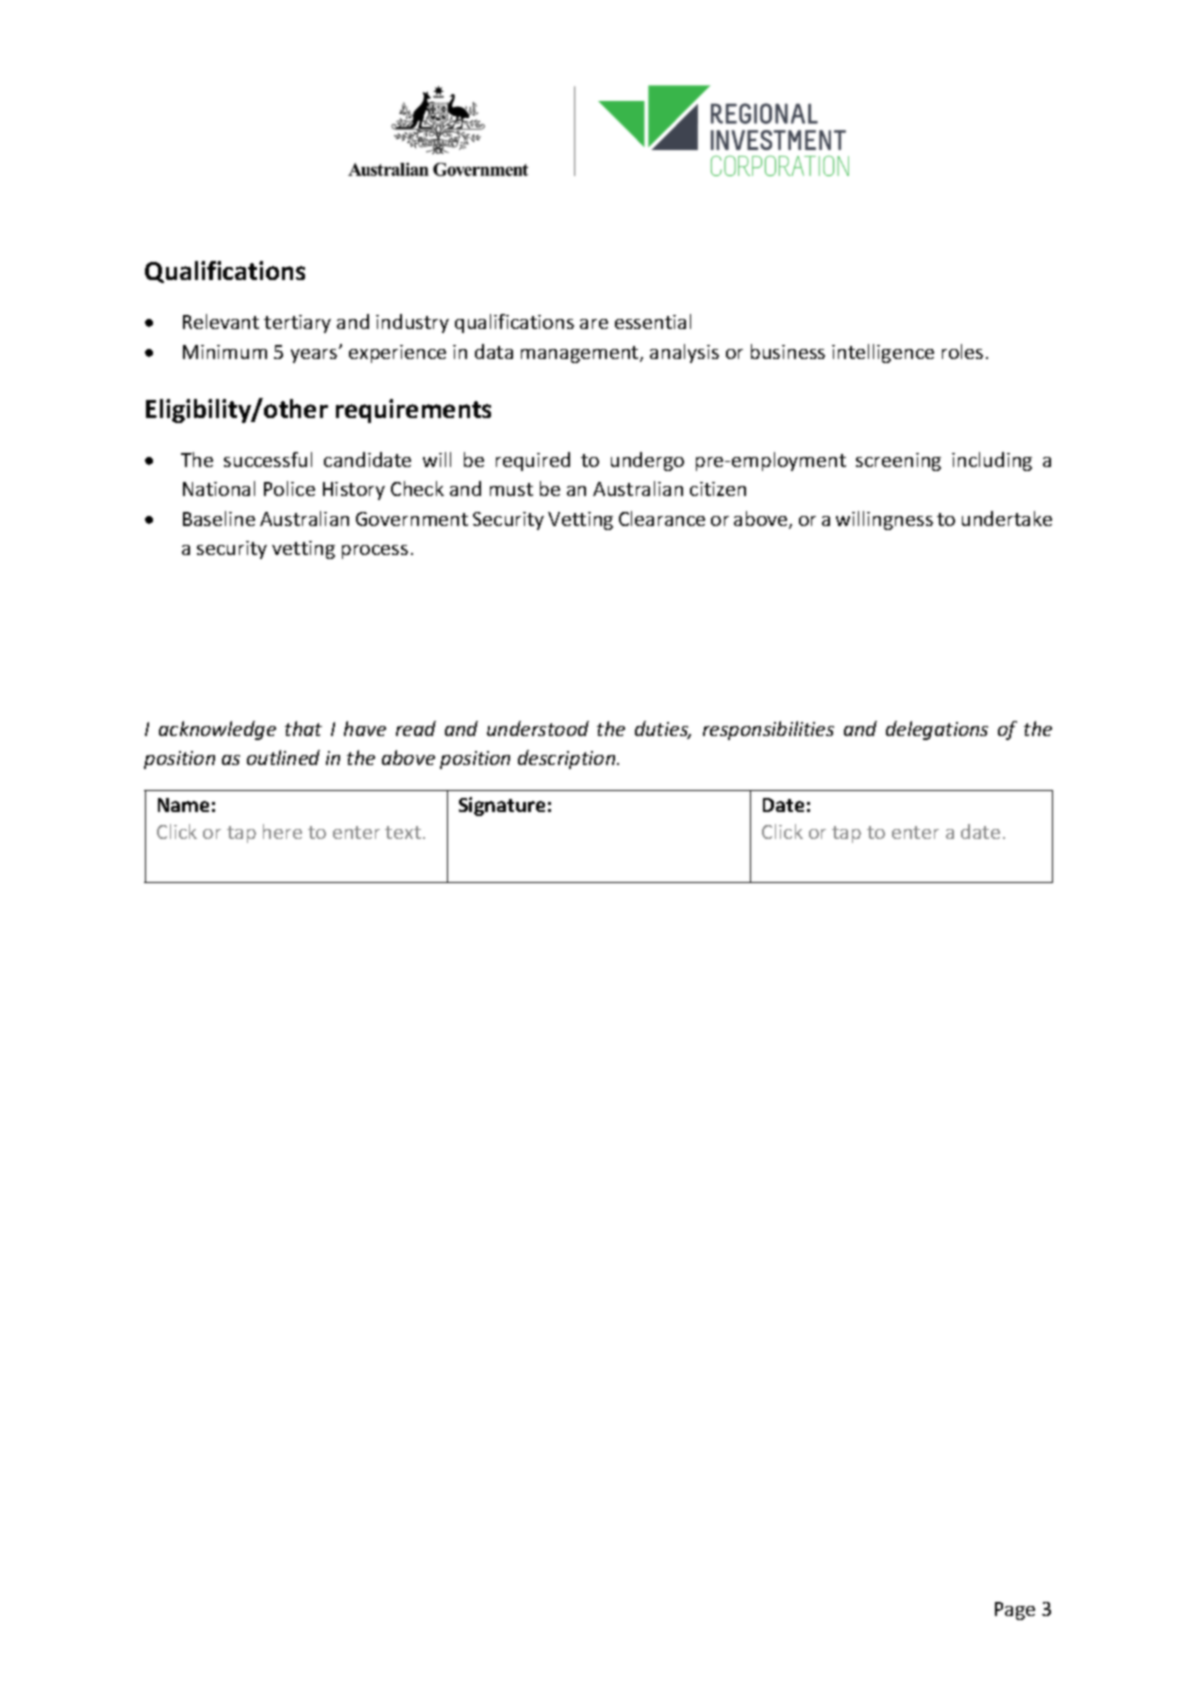 The height and width of the screenshot is (1694, 1198). Describe the element at coordinates (283, 757) in the screenshot. I see `outlined` at that location.
